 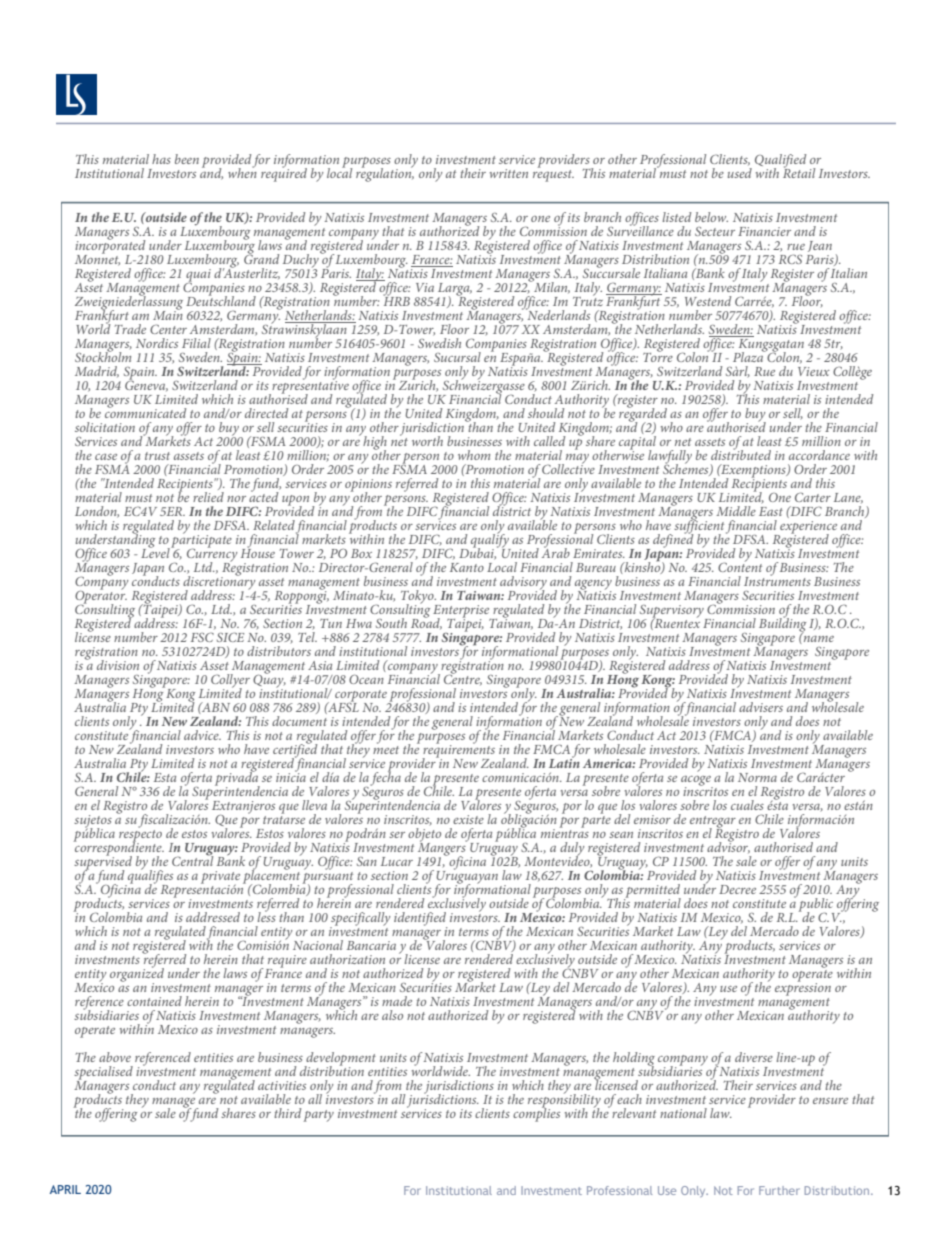 What do you see at coordinates (161, 159) in the document?
I see `has` at bounding box center [161, 159].
